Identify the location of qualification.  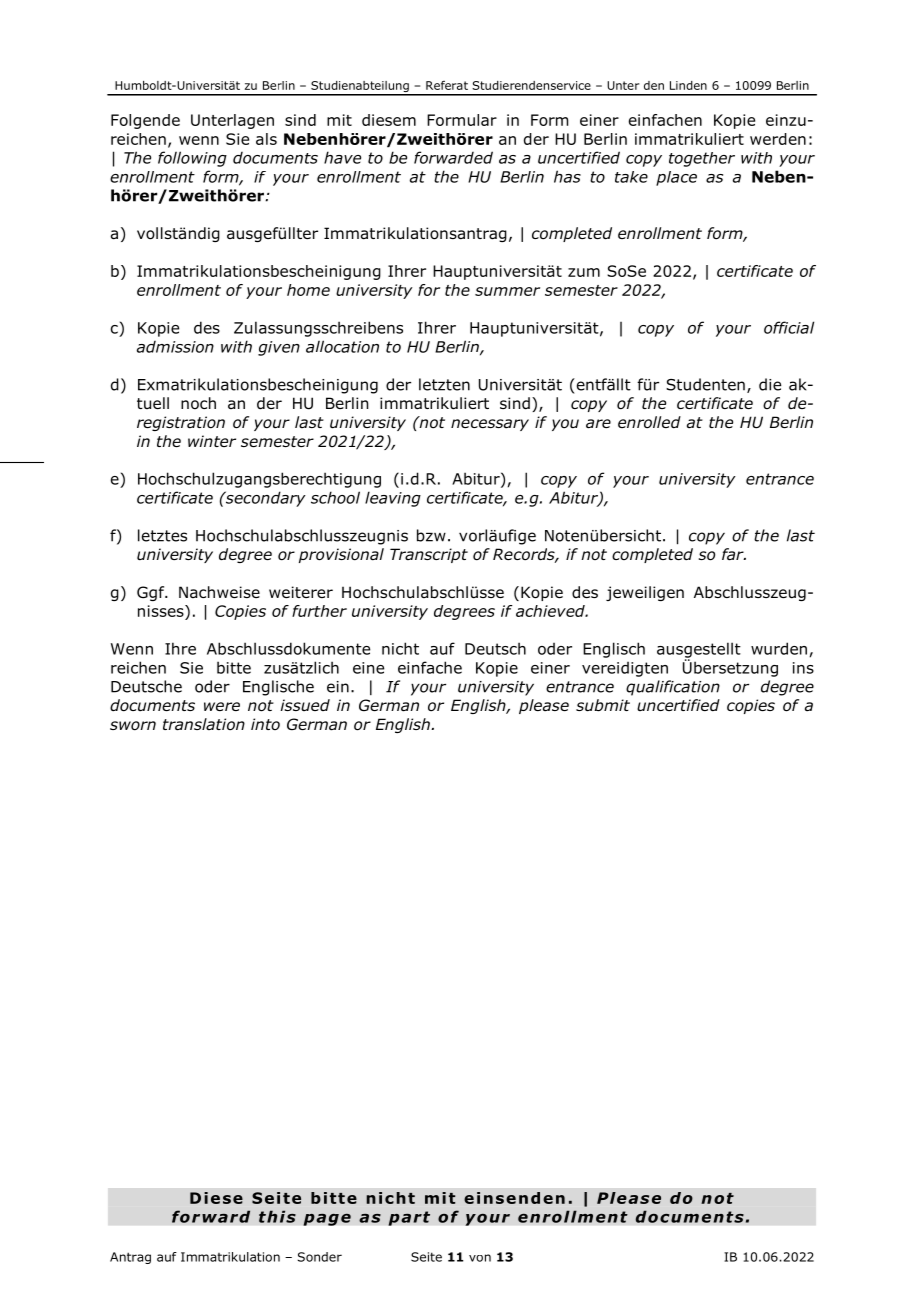
(673, 688).
